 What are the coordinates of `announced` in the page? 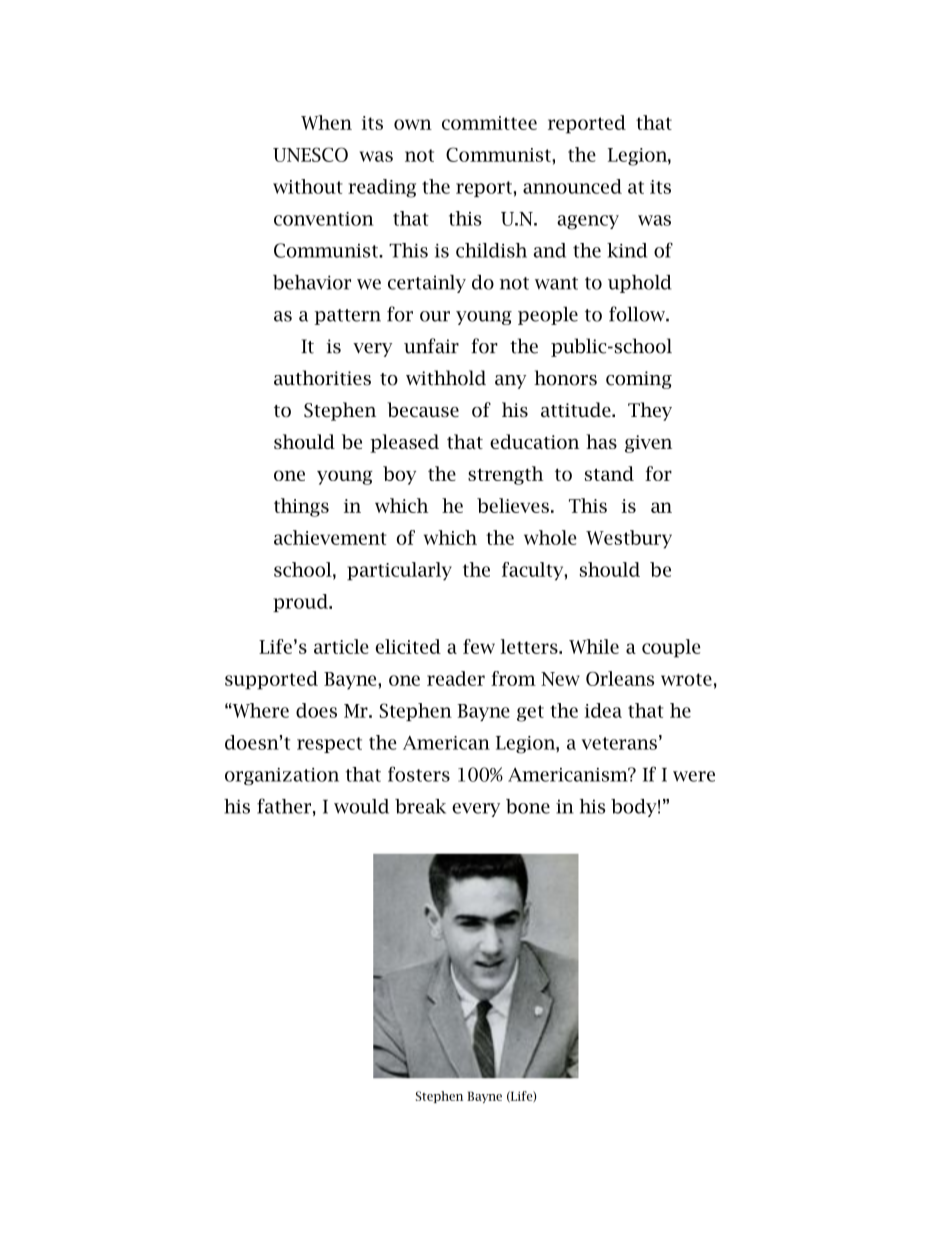 It's located at (572, 186).
